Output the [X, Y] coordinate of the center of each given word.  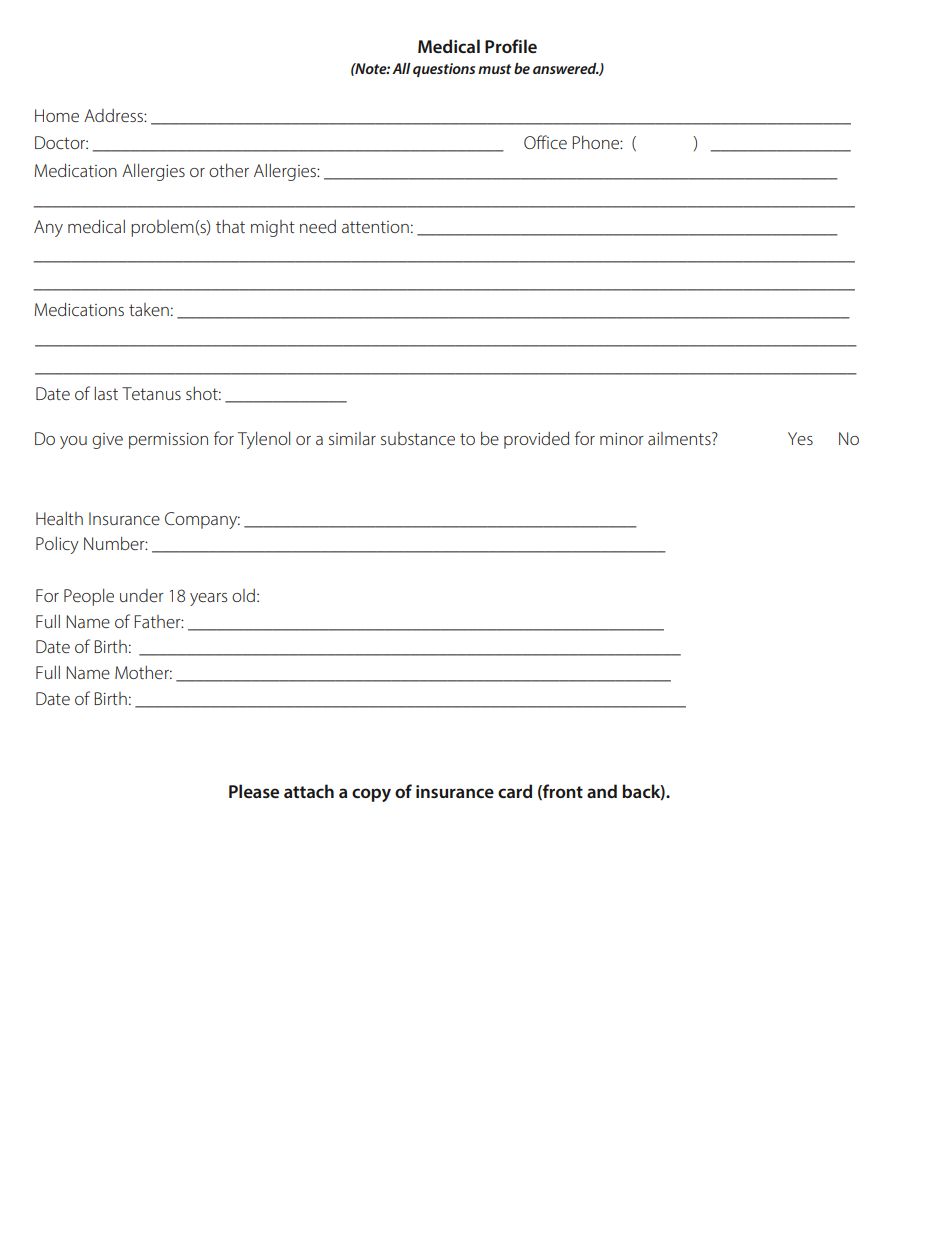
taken [149, 309]
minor [622, 439]
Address [114, 115]
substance [418, 438]
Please [254, 791]
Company [202, 520]
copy [371, 795]
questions [444, 70]
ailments [680, 438]
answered [566, 68]
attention [375, 227]
